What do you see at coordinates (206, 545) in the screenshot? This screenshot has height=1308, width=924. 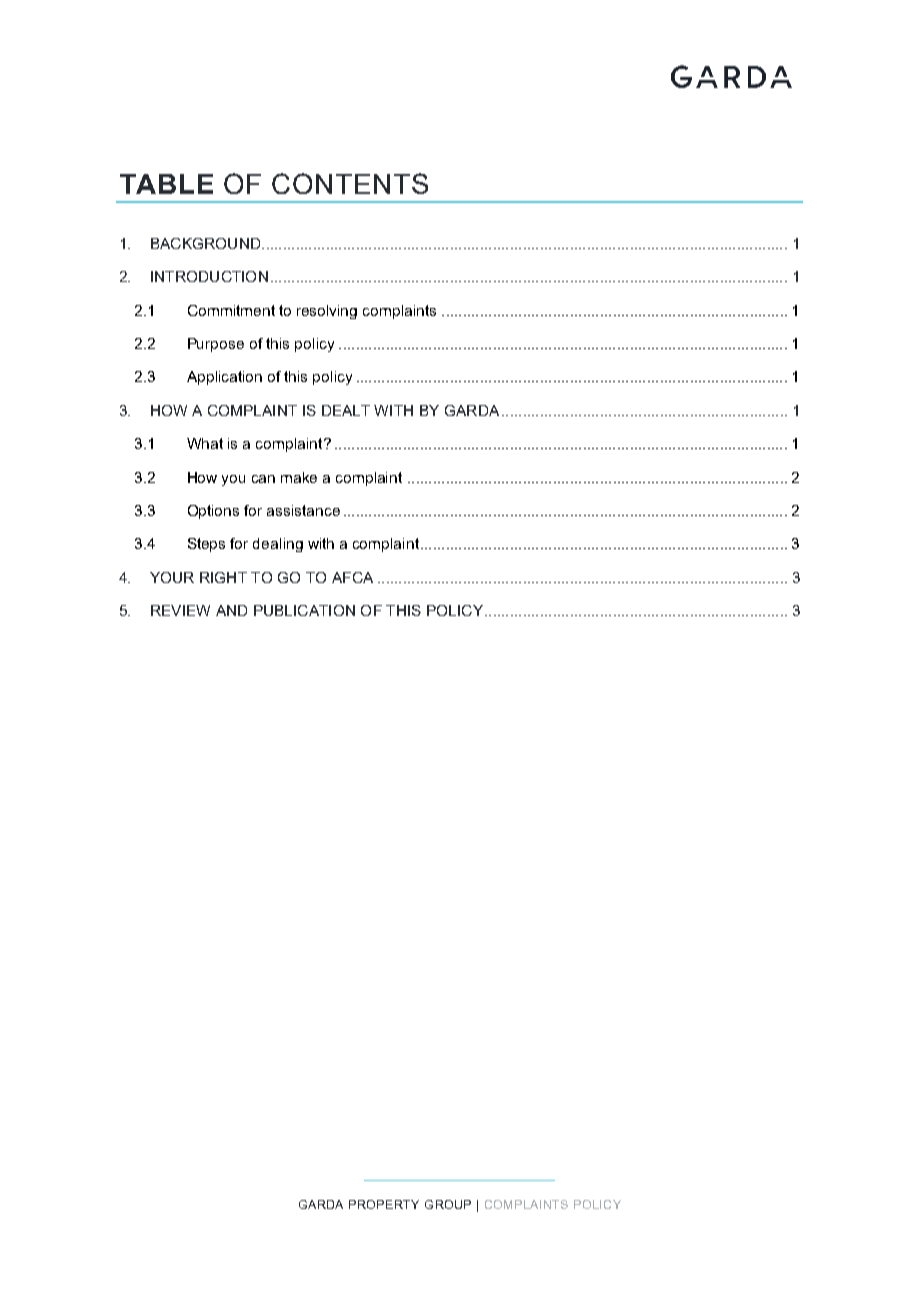 I see `Steps` at bounding box center [206, 545].
